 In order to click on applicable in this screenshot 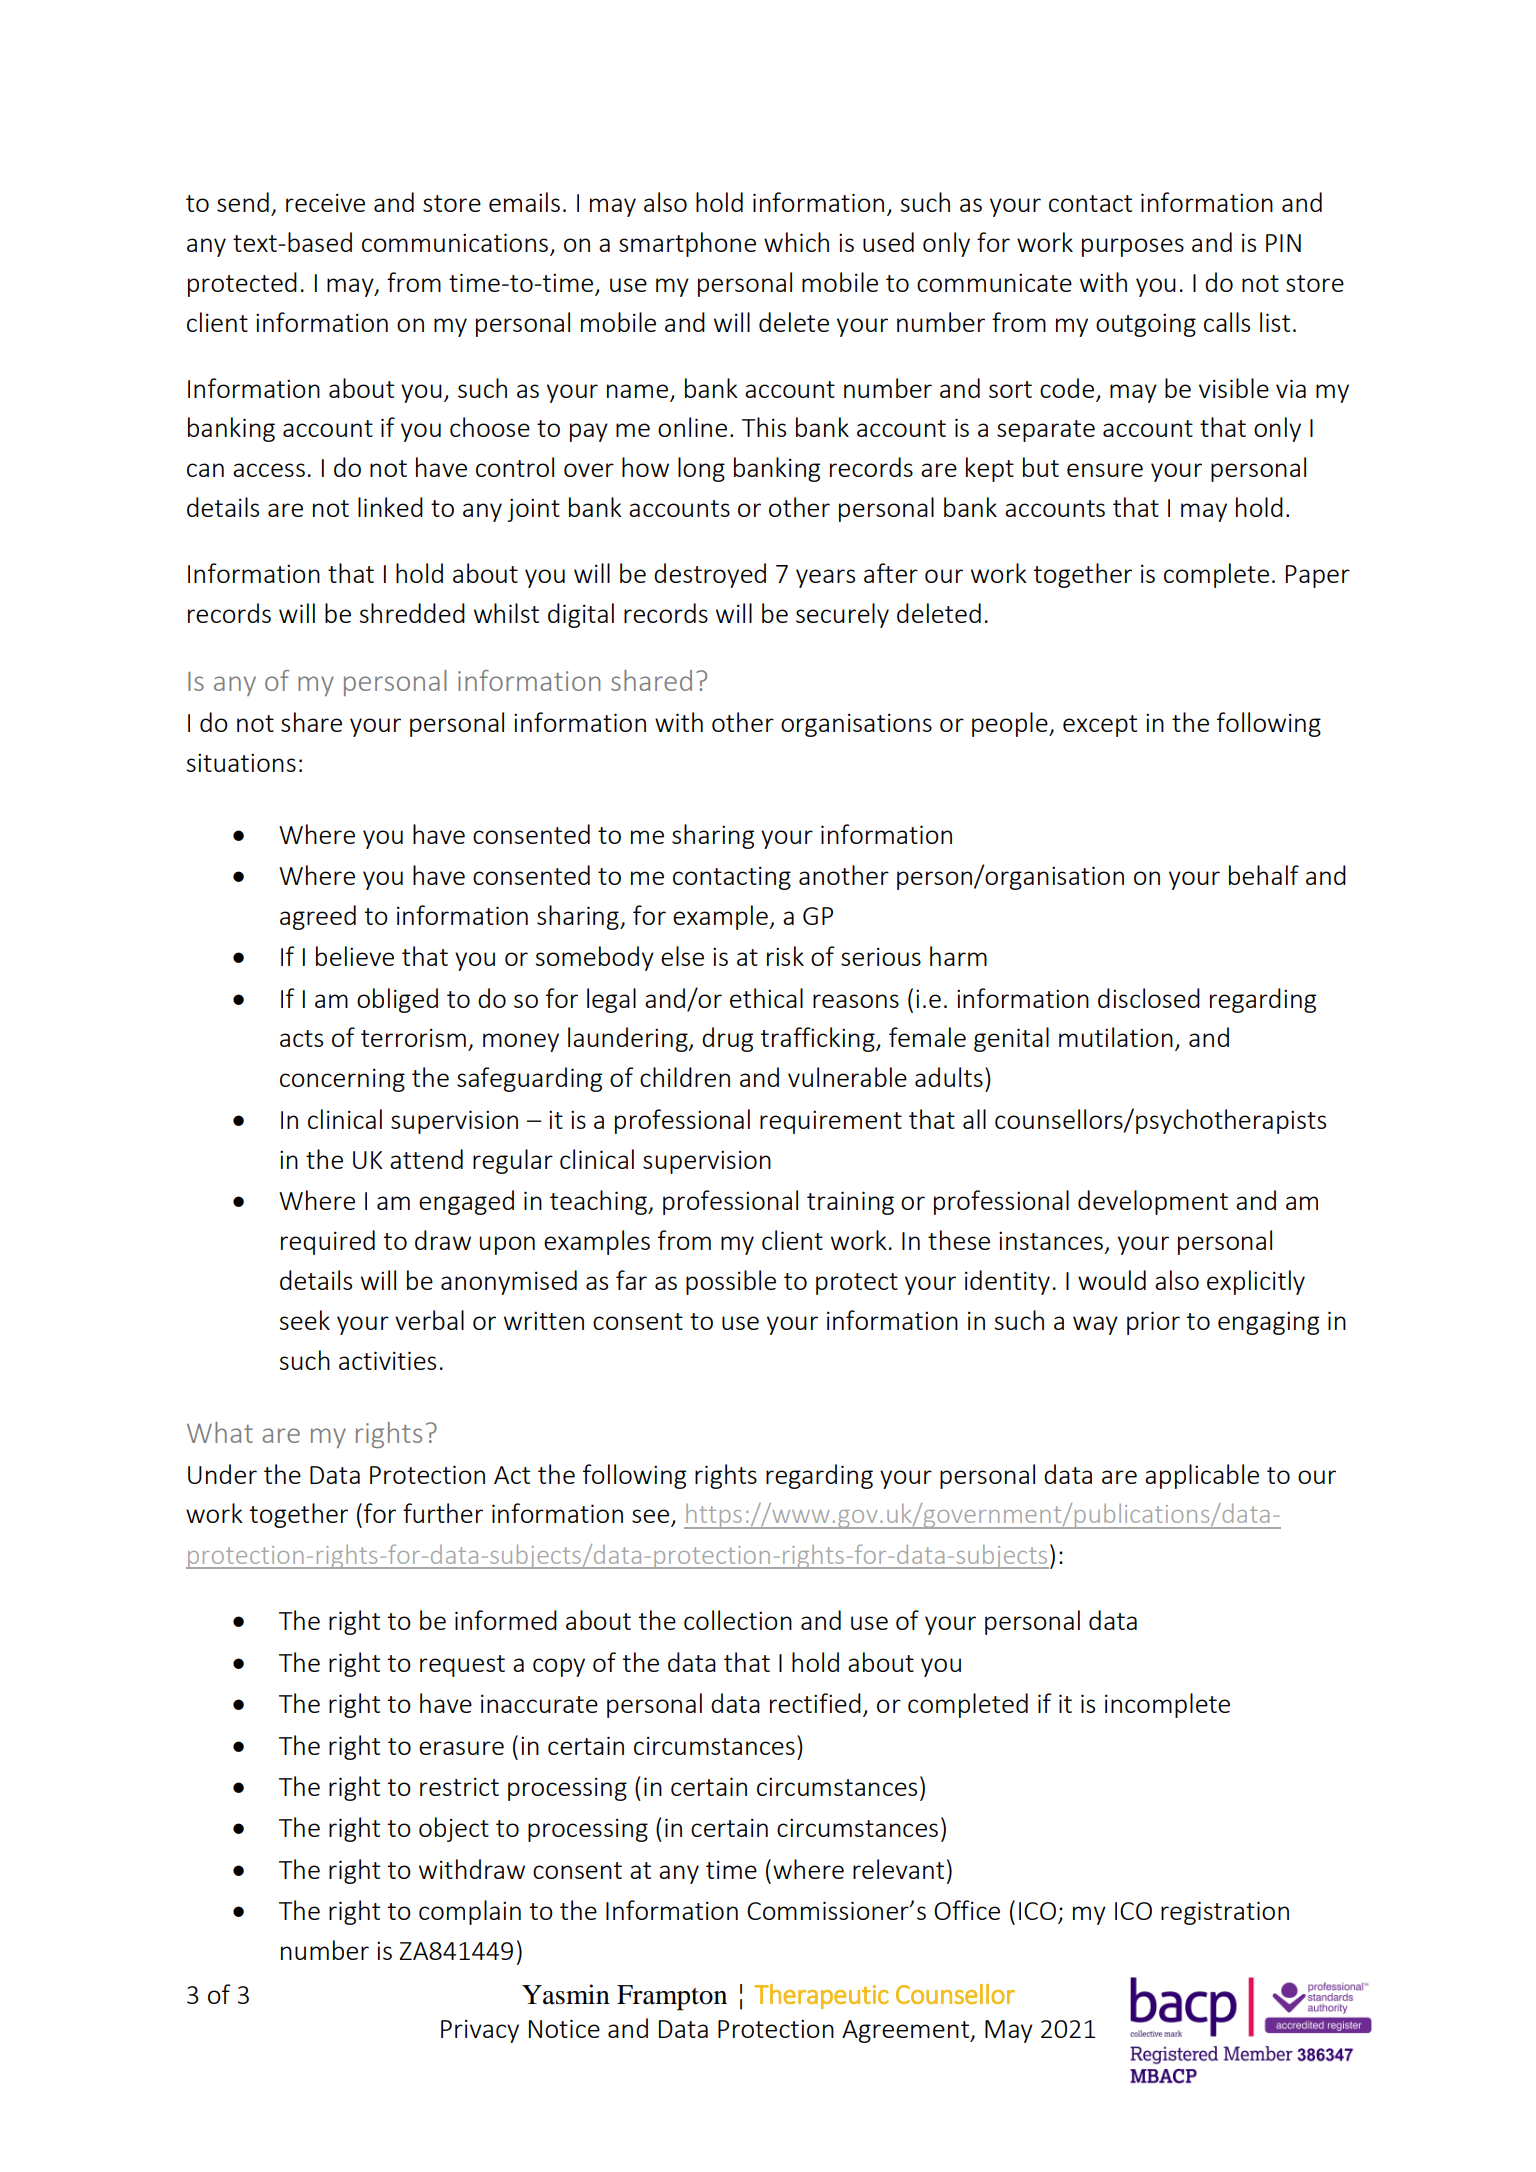, I will do `click(1202, 1476)`.
